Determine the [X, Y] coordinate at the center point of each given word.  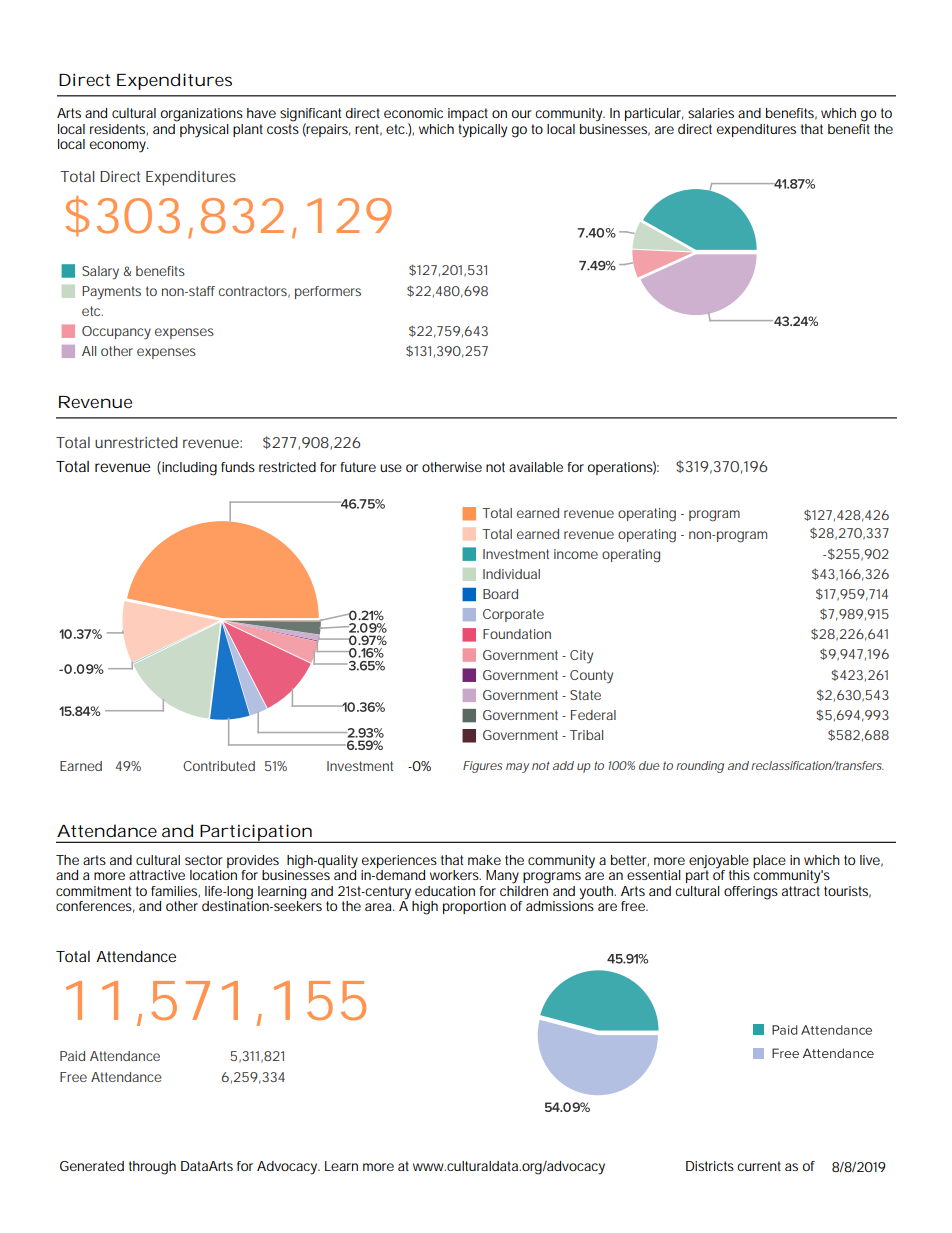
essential [654, 875]
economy [119, 147]
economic [413, 113]
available [536, 467]
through [152, 1168]
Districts [710, 1166]
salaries [711, 113]
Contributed [219, 766]
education [445, 891]
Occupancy [116, 333]
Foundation [517, 634]
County [591, 676]
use [391, 468]
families [175, 892]
